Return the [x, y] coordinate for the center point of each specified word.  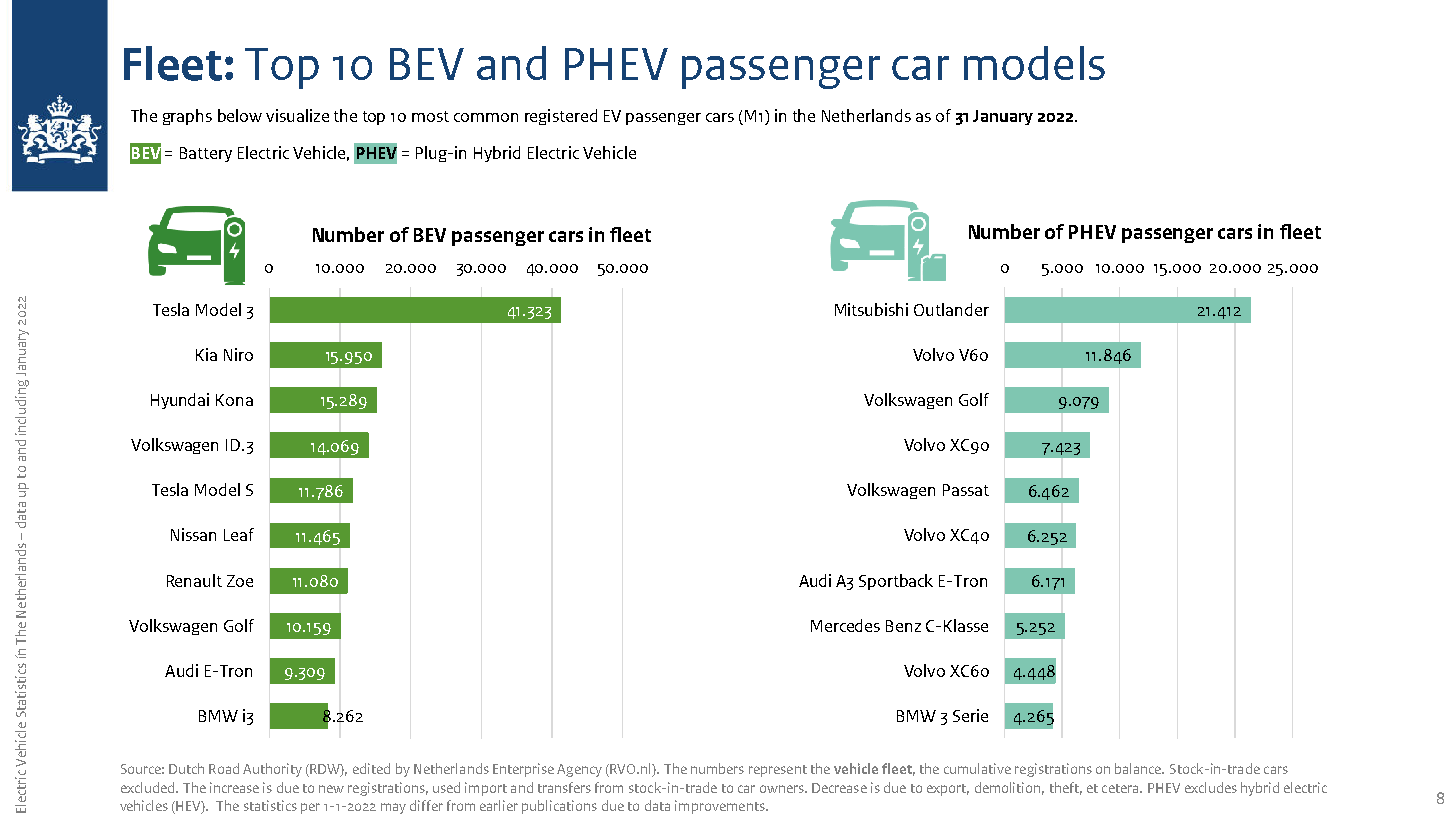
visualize [297, 115]
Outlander [951, 309]
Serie [970, 715]
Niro [238, 354]
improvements [721, 807]
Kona [234, 400]
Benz [903, 626]
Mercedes [845, 625]
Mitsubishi [871, 309]
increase [234, 787]
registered [561, 117]
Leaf [239, 534]
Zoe [240, 581]
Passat [966, 490]
